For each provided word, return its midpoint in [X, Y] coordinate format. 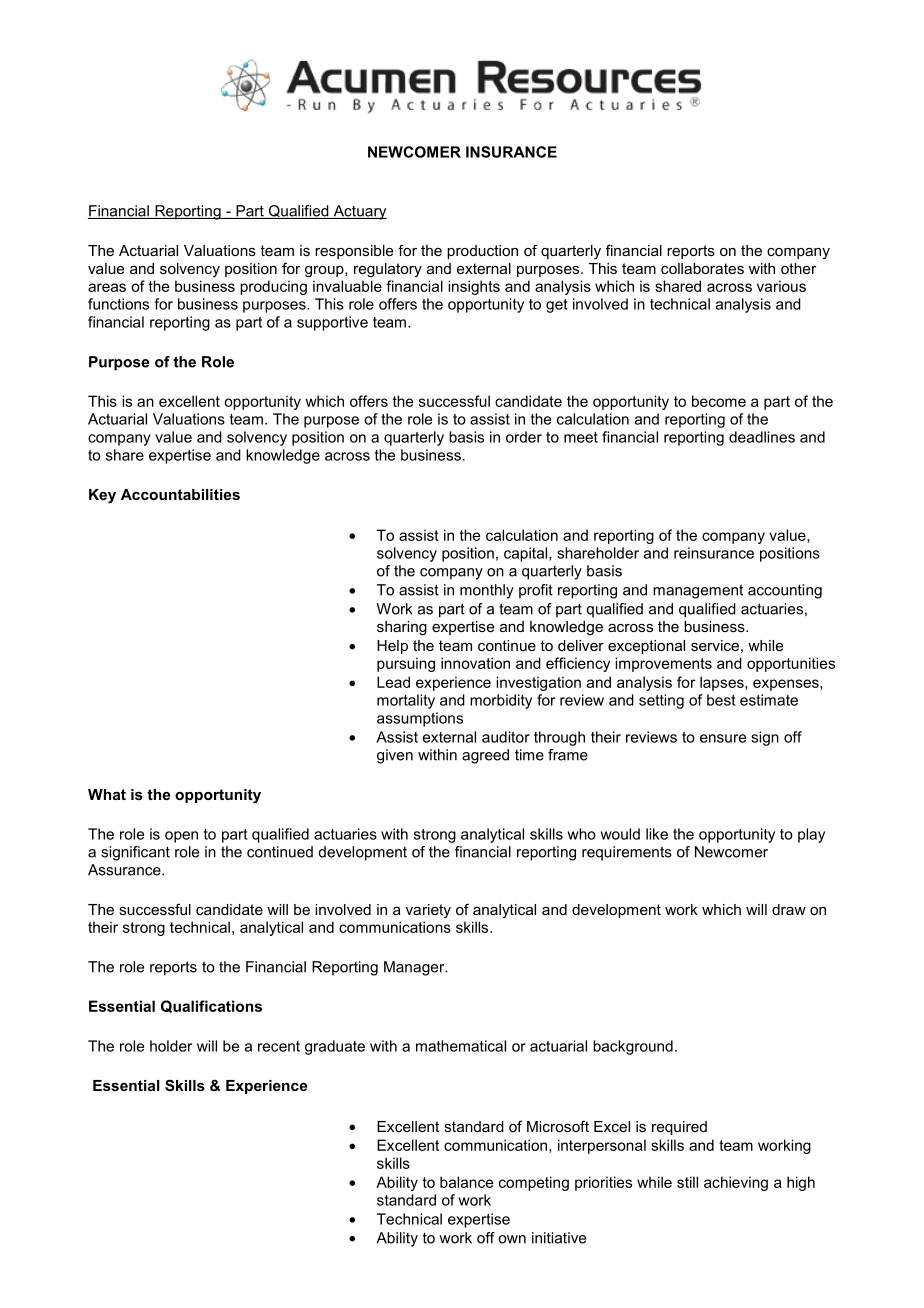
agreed [485, 756]
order [524, 437]
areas [107, 287]
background [633, 1047]
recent [279, 1046]
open [181, 837]
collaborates [702, 268]
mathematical [461, 1046]
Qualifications [211, 1006]
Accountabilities [180, 494]
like [657, 834]
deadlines [762, 437]
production [482, 252]
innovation [475, 663]
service [715, 645]
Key [102, 496]
